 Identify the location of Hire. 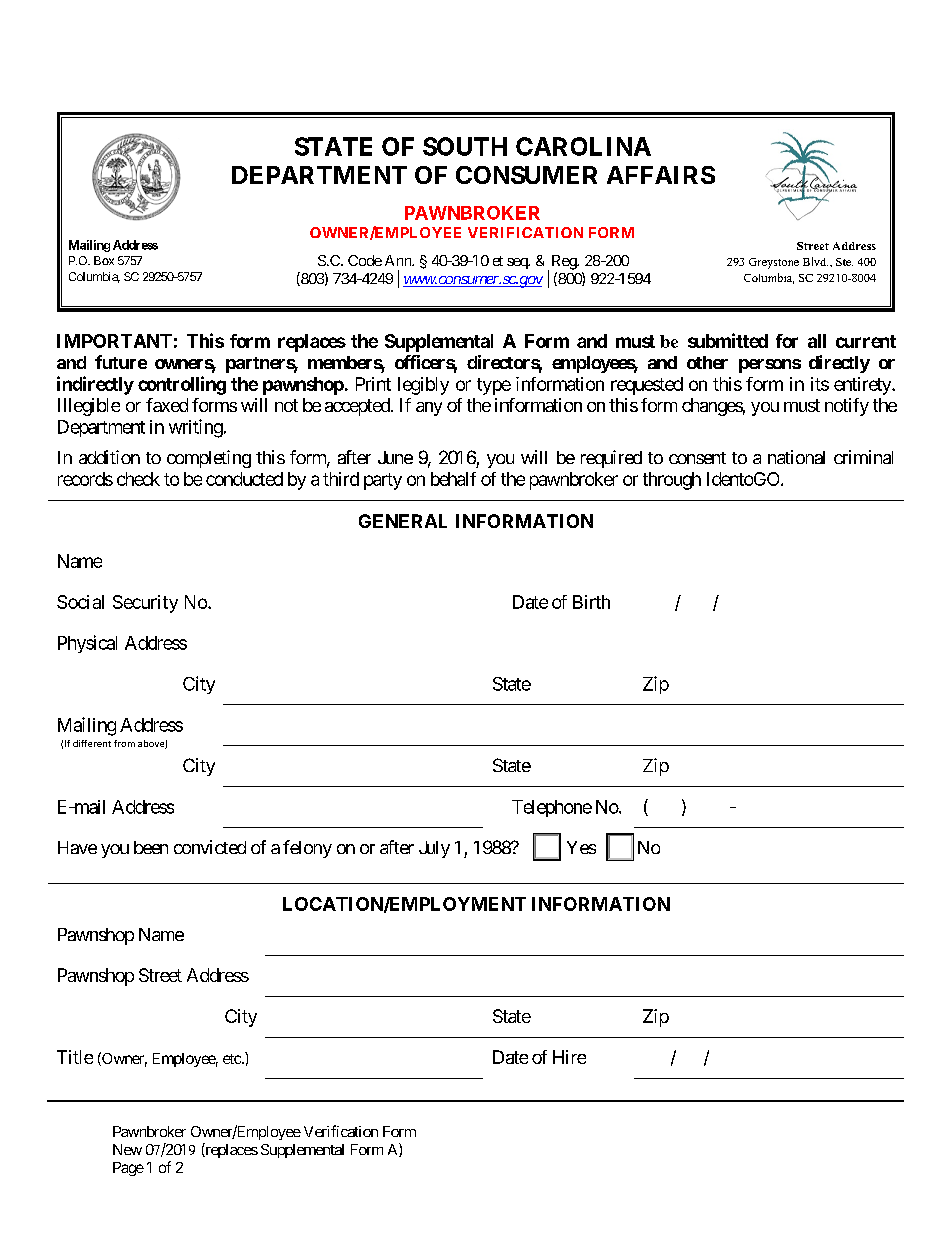
(569, 1057).
